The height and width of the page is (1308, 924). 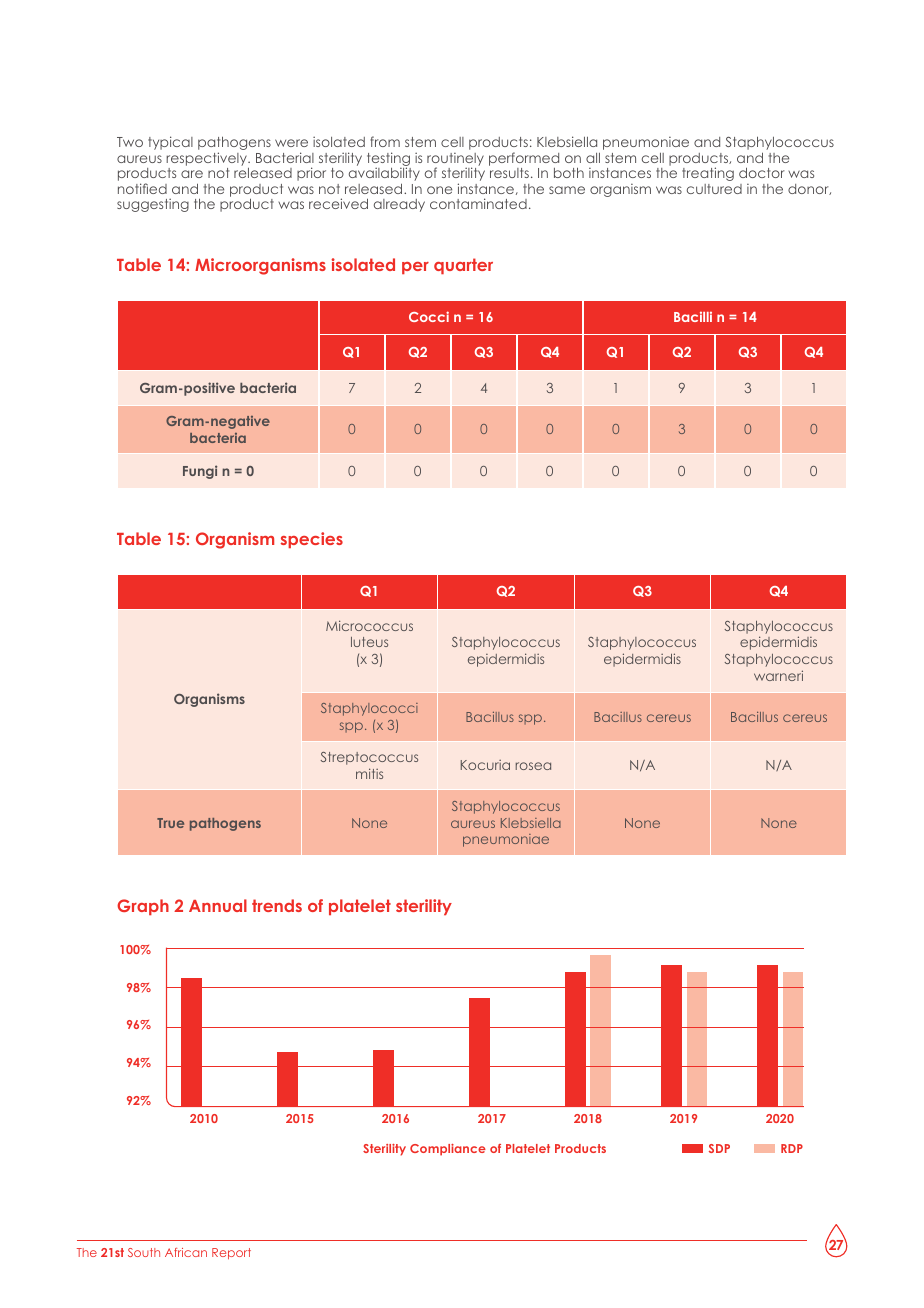 What do you see at coordinates (463, 266) in the page?
I see `quarter` at bounding box center [463, 266].
